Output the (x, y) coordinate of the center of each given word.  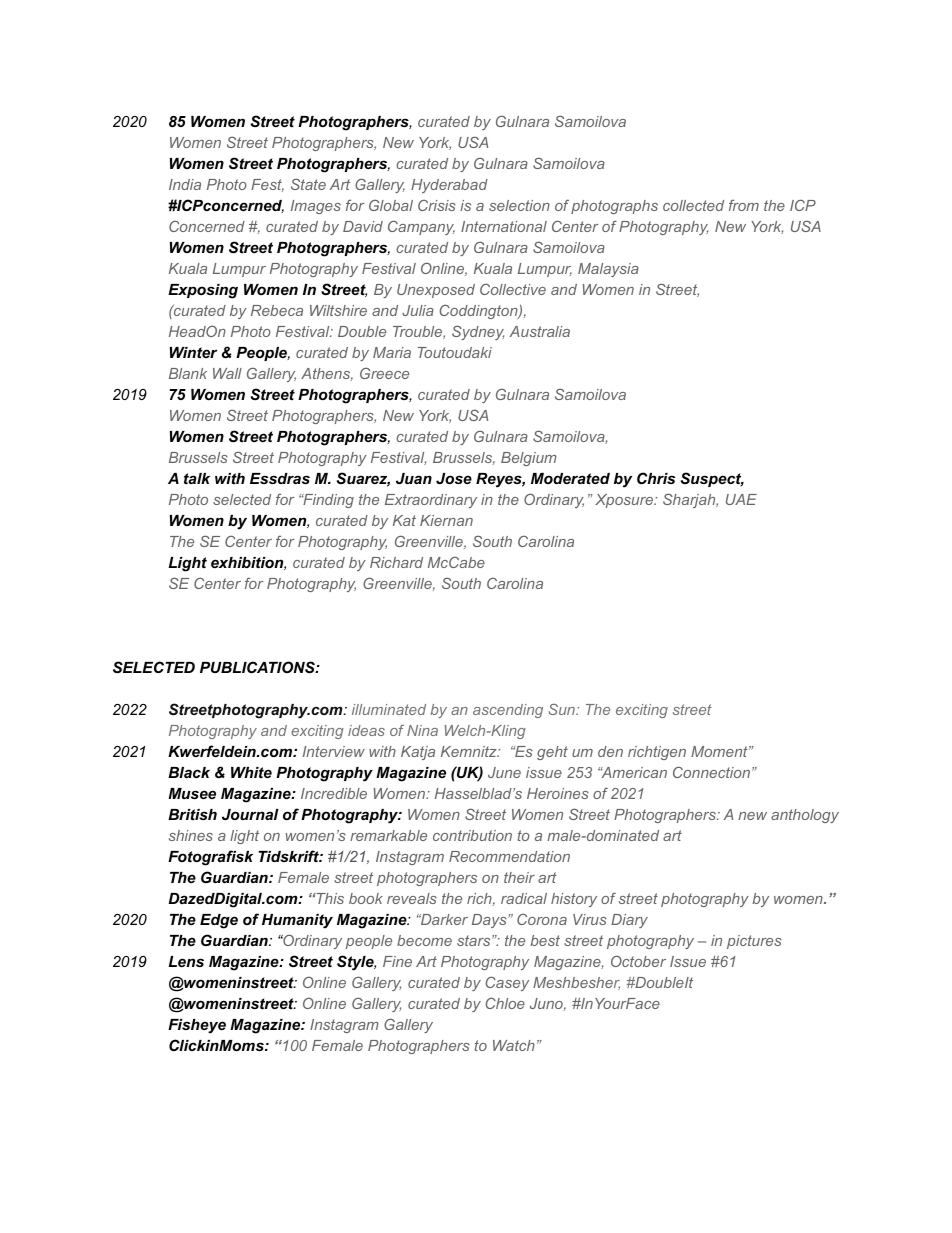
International (504, 226)
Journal (250, 814)
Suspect (712, 479)
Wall (227, 373)
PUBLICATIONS (258, 667)
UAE (741, 499)
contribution (472, 835)
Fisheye (197, 1026)
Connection (711, 772)
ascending (508, 711)
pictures (754, 942)
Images (316, 207)
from (744, 205)
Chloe (505, 1003)
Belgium (529, 459)
